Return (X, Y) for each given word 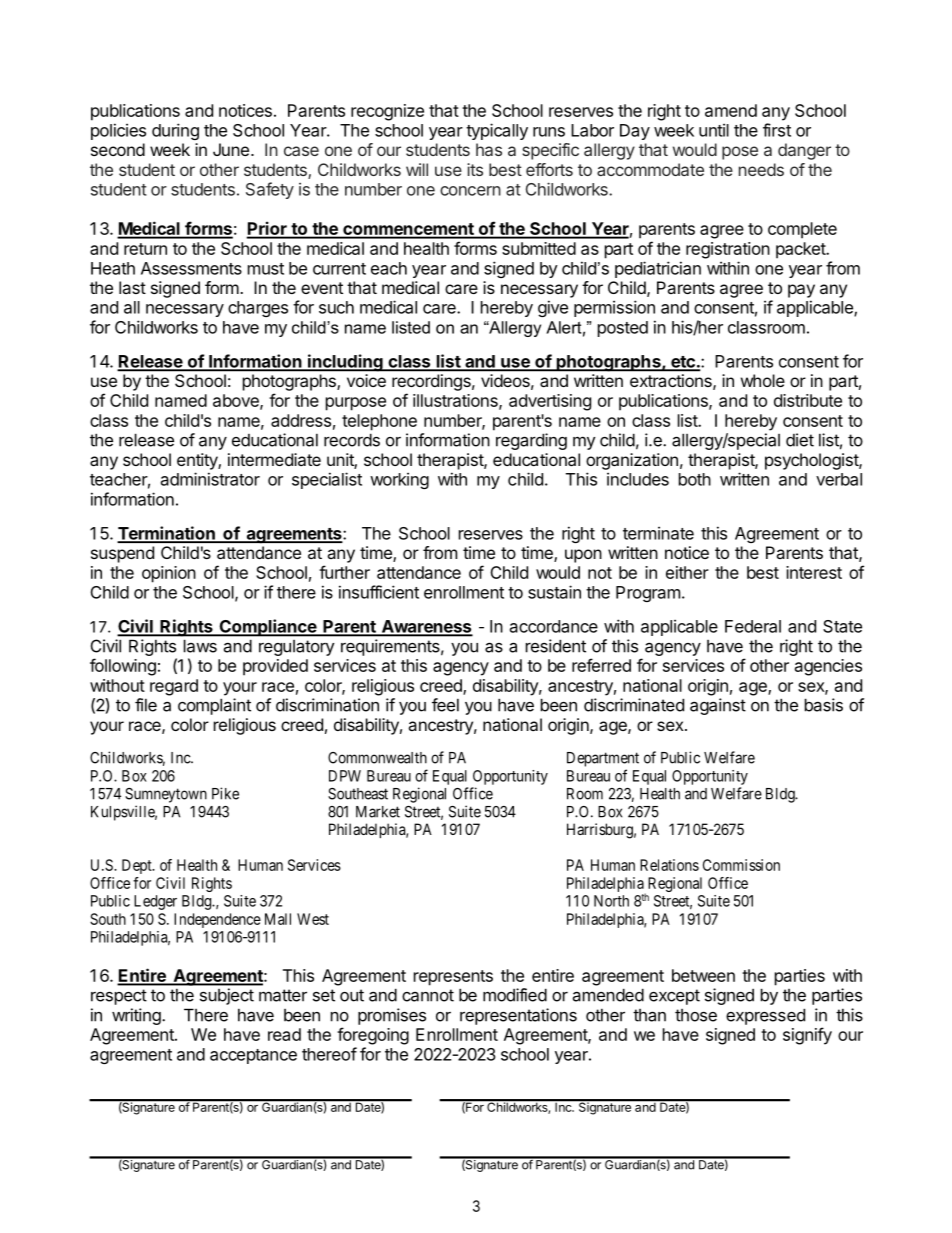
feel (445, 705)
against (718, 706)
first (777, 130)
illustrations (456, 401)
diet (800, 440)
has (489, 149)
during (175, 131)
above (237, 401)
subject (227, 996)
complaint (214, 706)
